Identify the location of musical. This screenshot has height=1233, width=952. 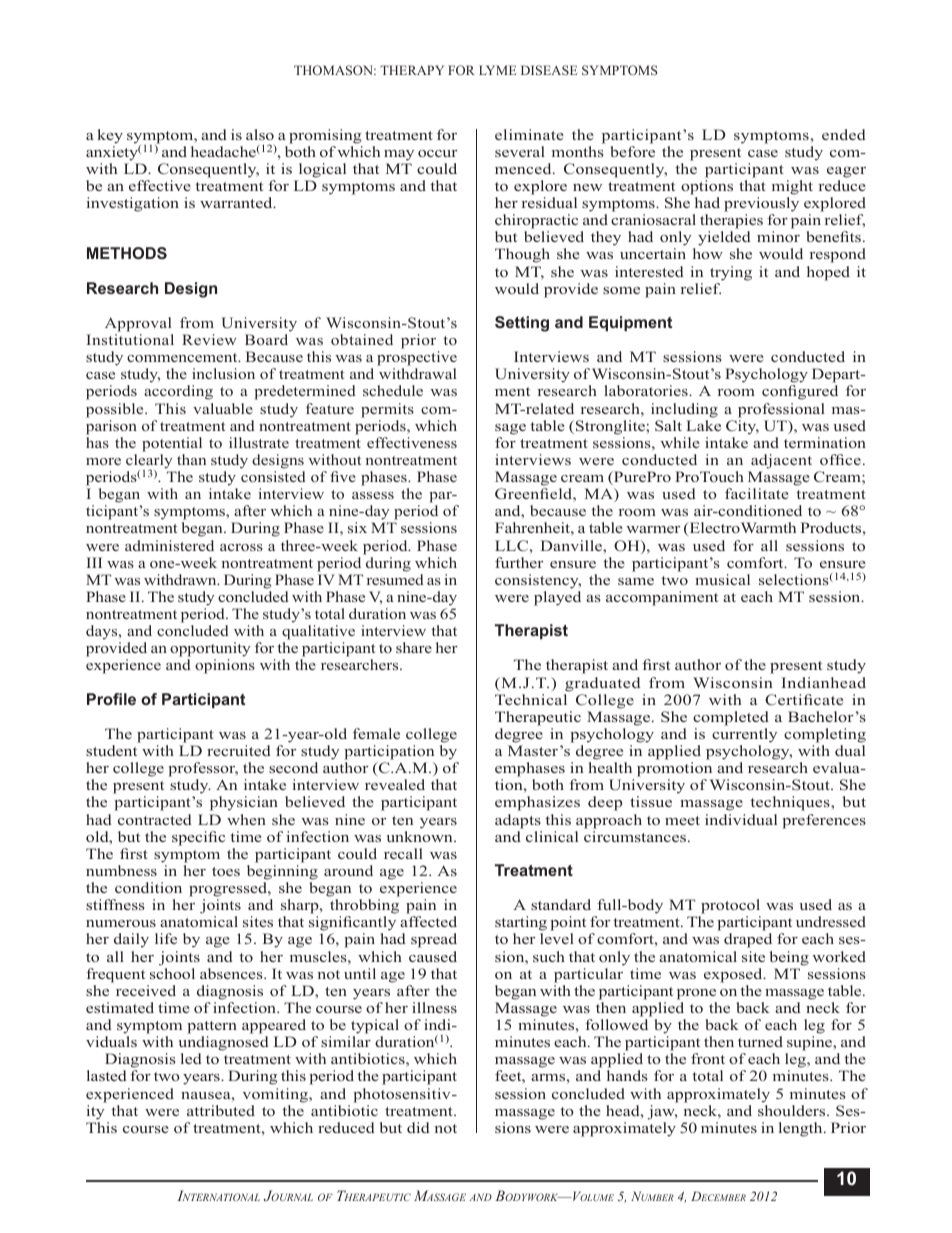
(722, 579).
